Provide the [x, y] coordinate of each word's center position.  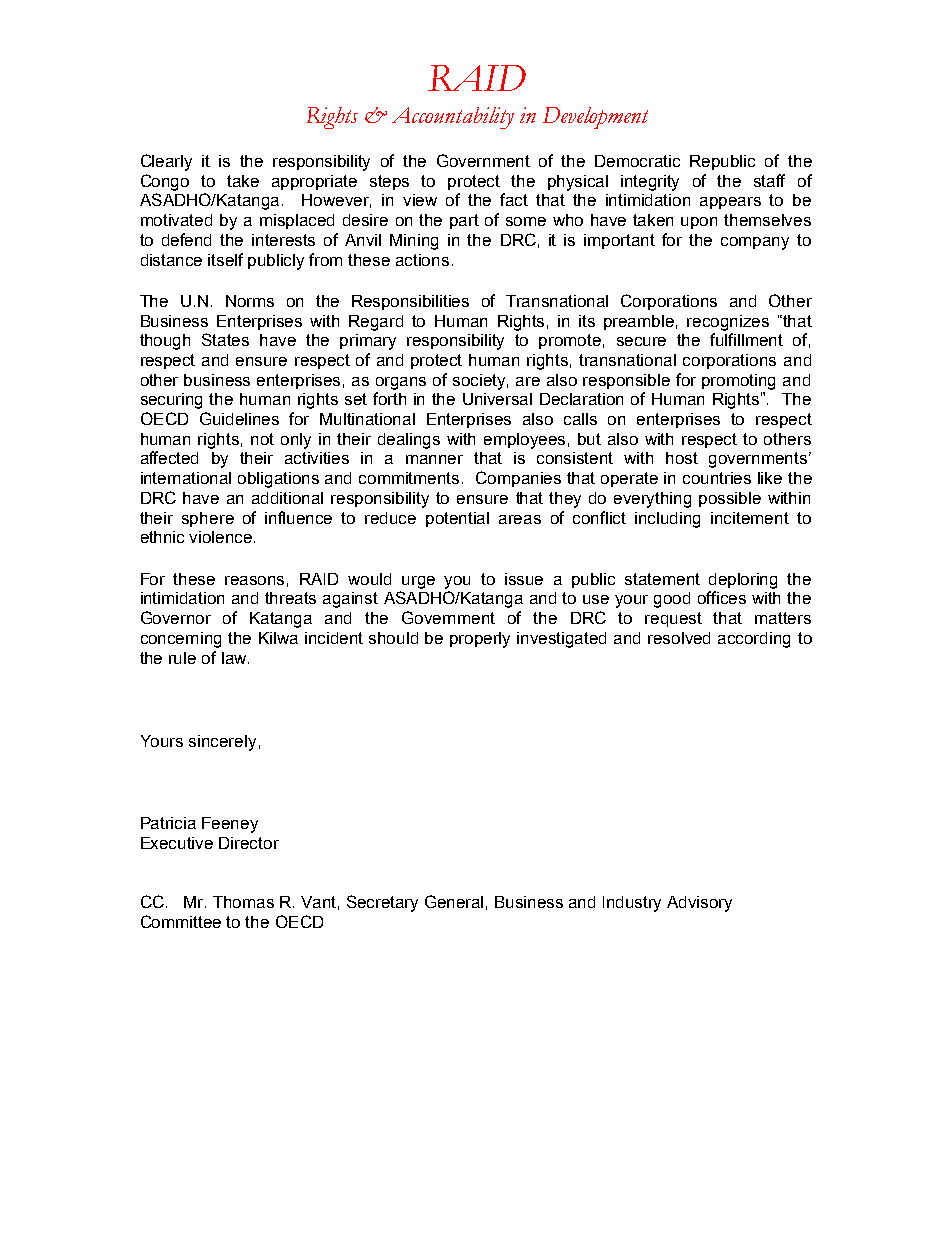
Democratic [637, 161]
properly [480, 640]
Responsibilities [410, 302]
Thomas [243, 902]
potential [457, 519]
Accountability [453, 118]
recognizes [728, 323]
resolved [679, 638]
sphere [208, 519]
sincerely [222, 743]
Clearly [166, 162]
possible [730, 499]
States [225, 339]
